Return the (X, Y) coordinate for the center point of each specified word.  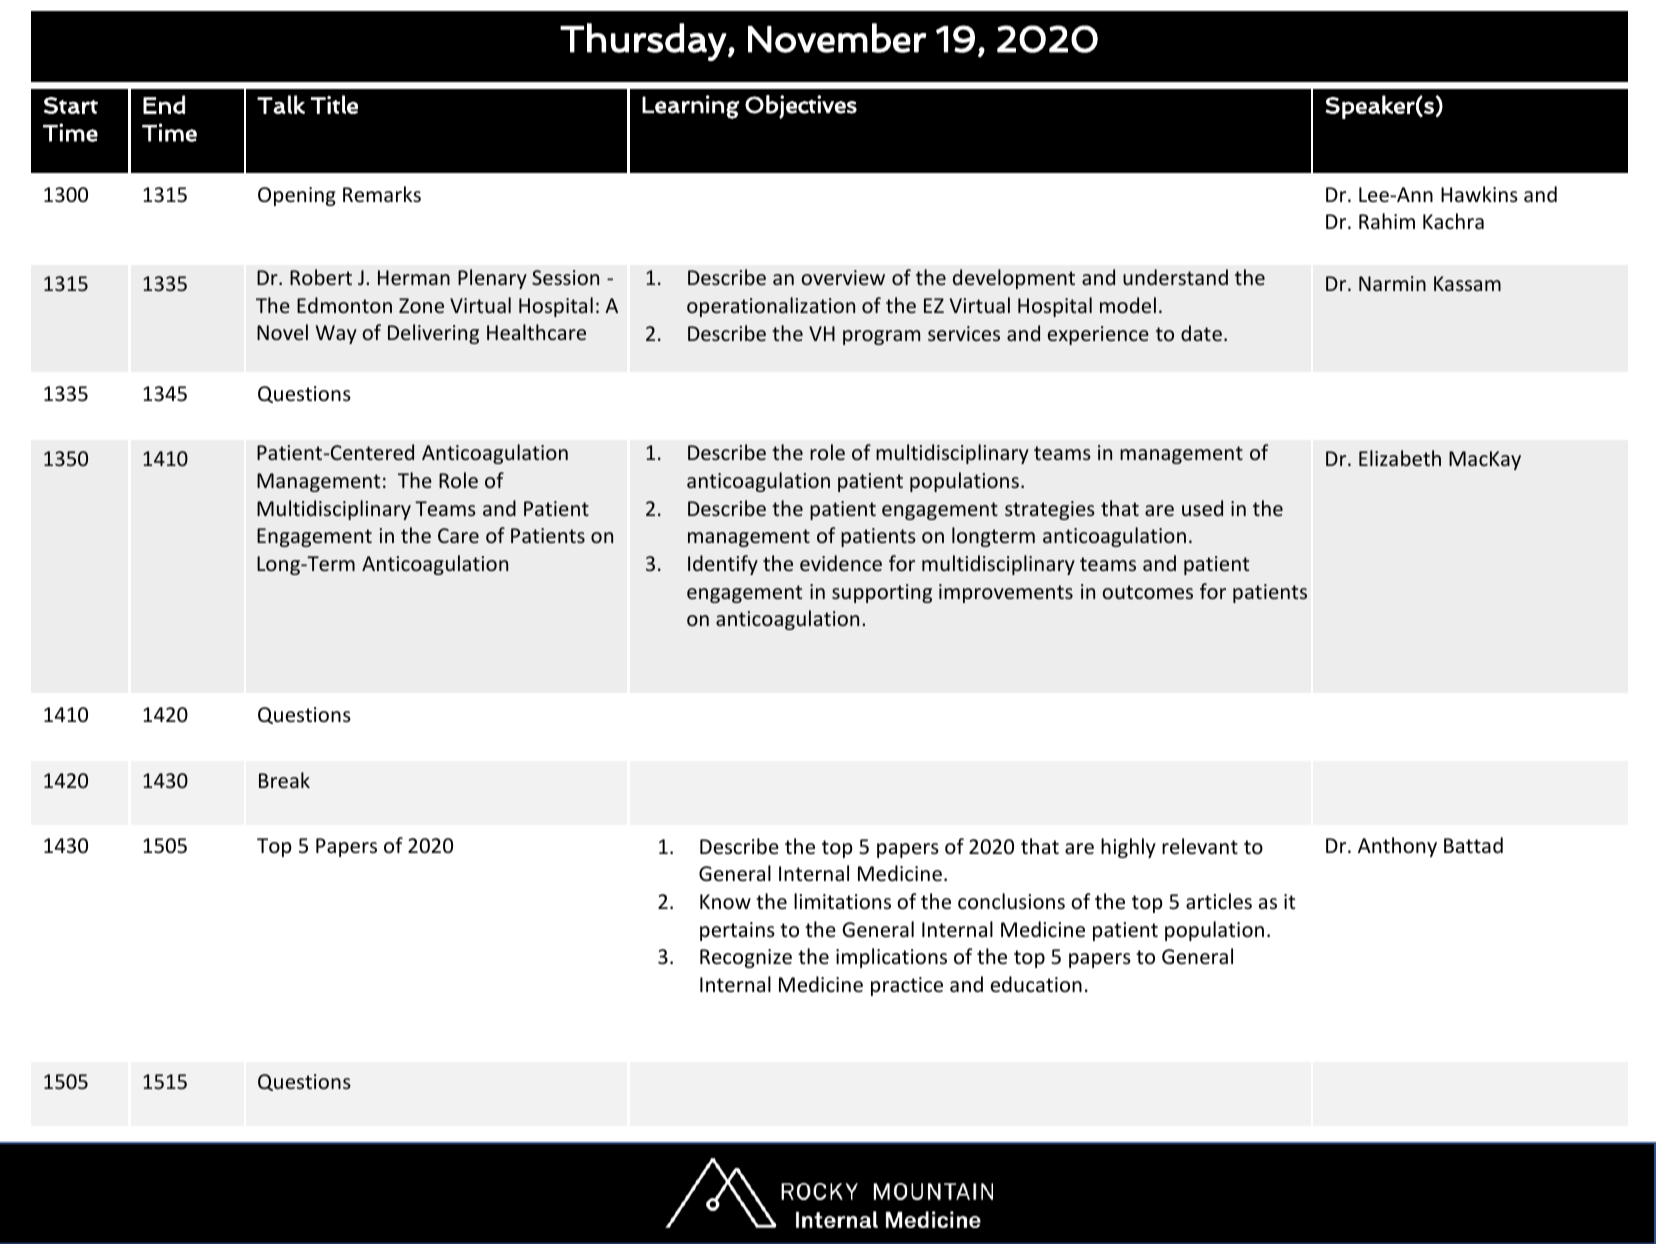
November (837, 38)
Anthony (1397, 847)
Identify (723, 565)
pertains (737, 931)
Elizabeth (1400, 458)
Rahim (1387, 221)
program (881, 337)
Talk (281, 104)
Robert (321, 277)
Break (284, 780)
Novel (282, 332)
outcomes (1147, 592)
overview (843, 277)
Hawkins (1479, 194)
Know (725, 902)
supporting (882, 593)
